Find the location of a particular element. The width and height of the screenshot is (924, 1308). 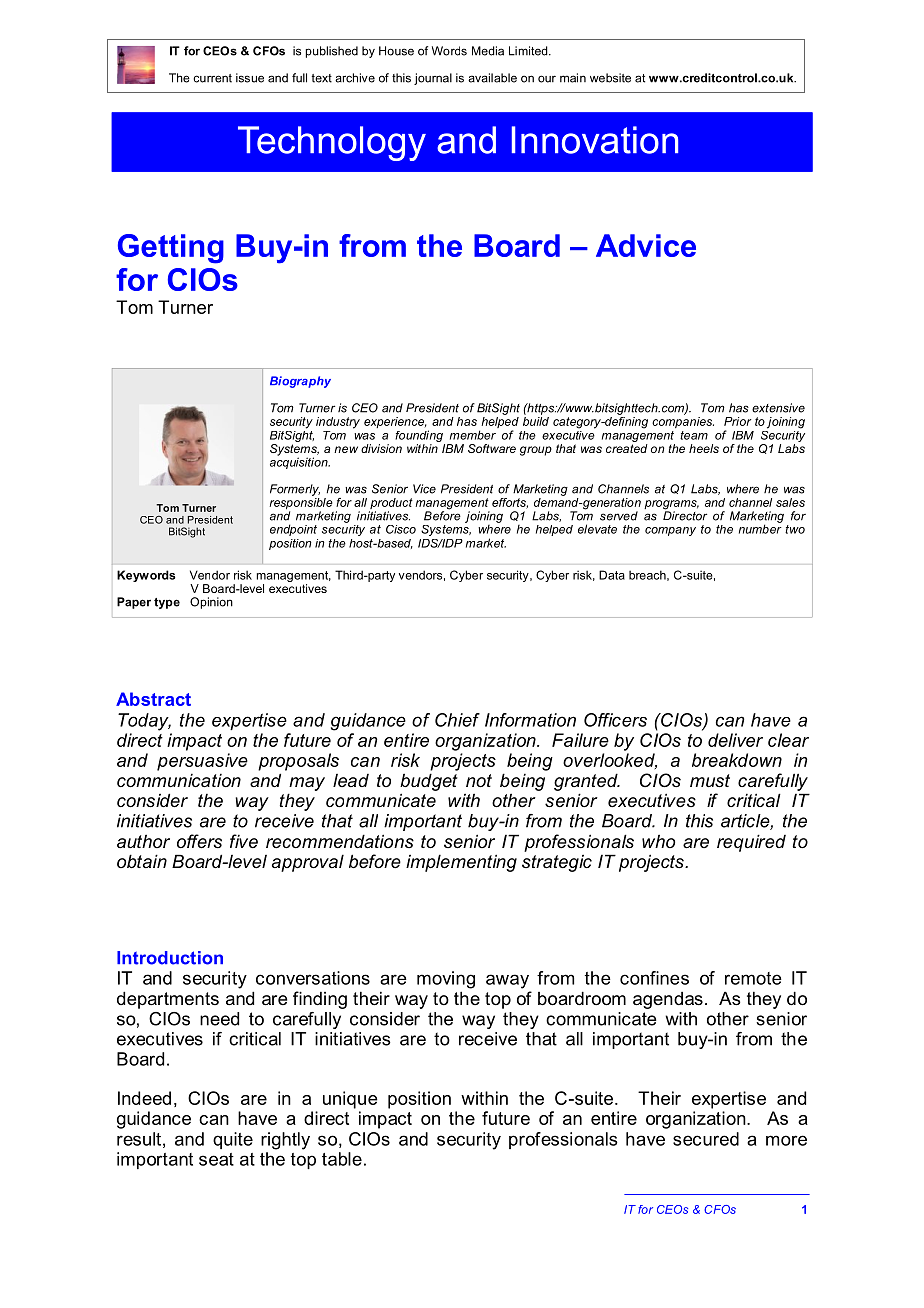

quite is located at coordinates (233, 1140).
